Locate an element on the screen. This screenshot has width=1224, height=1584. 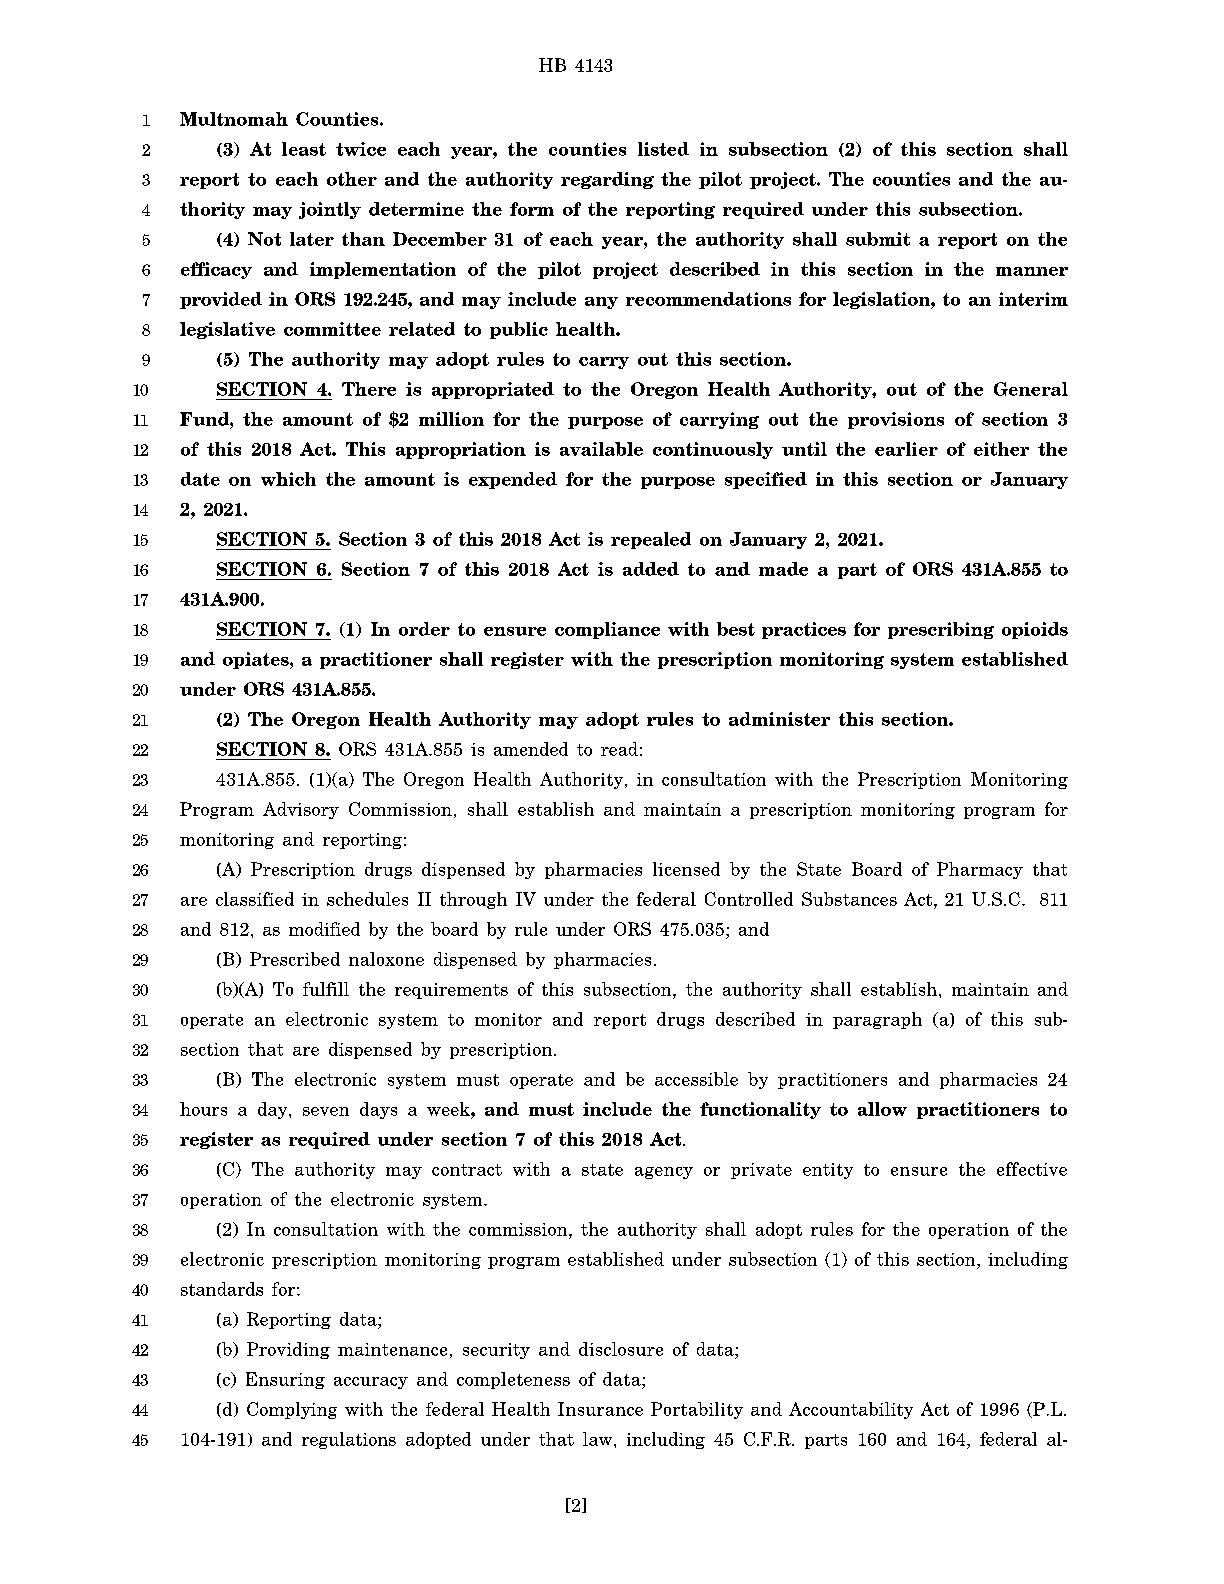
submit is located at coordinates (878, 239).
